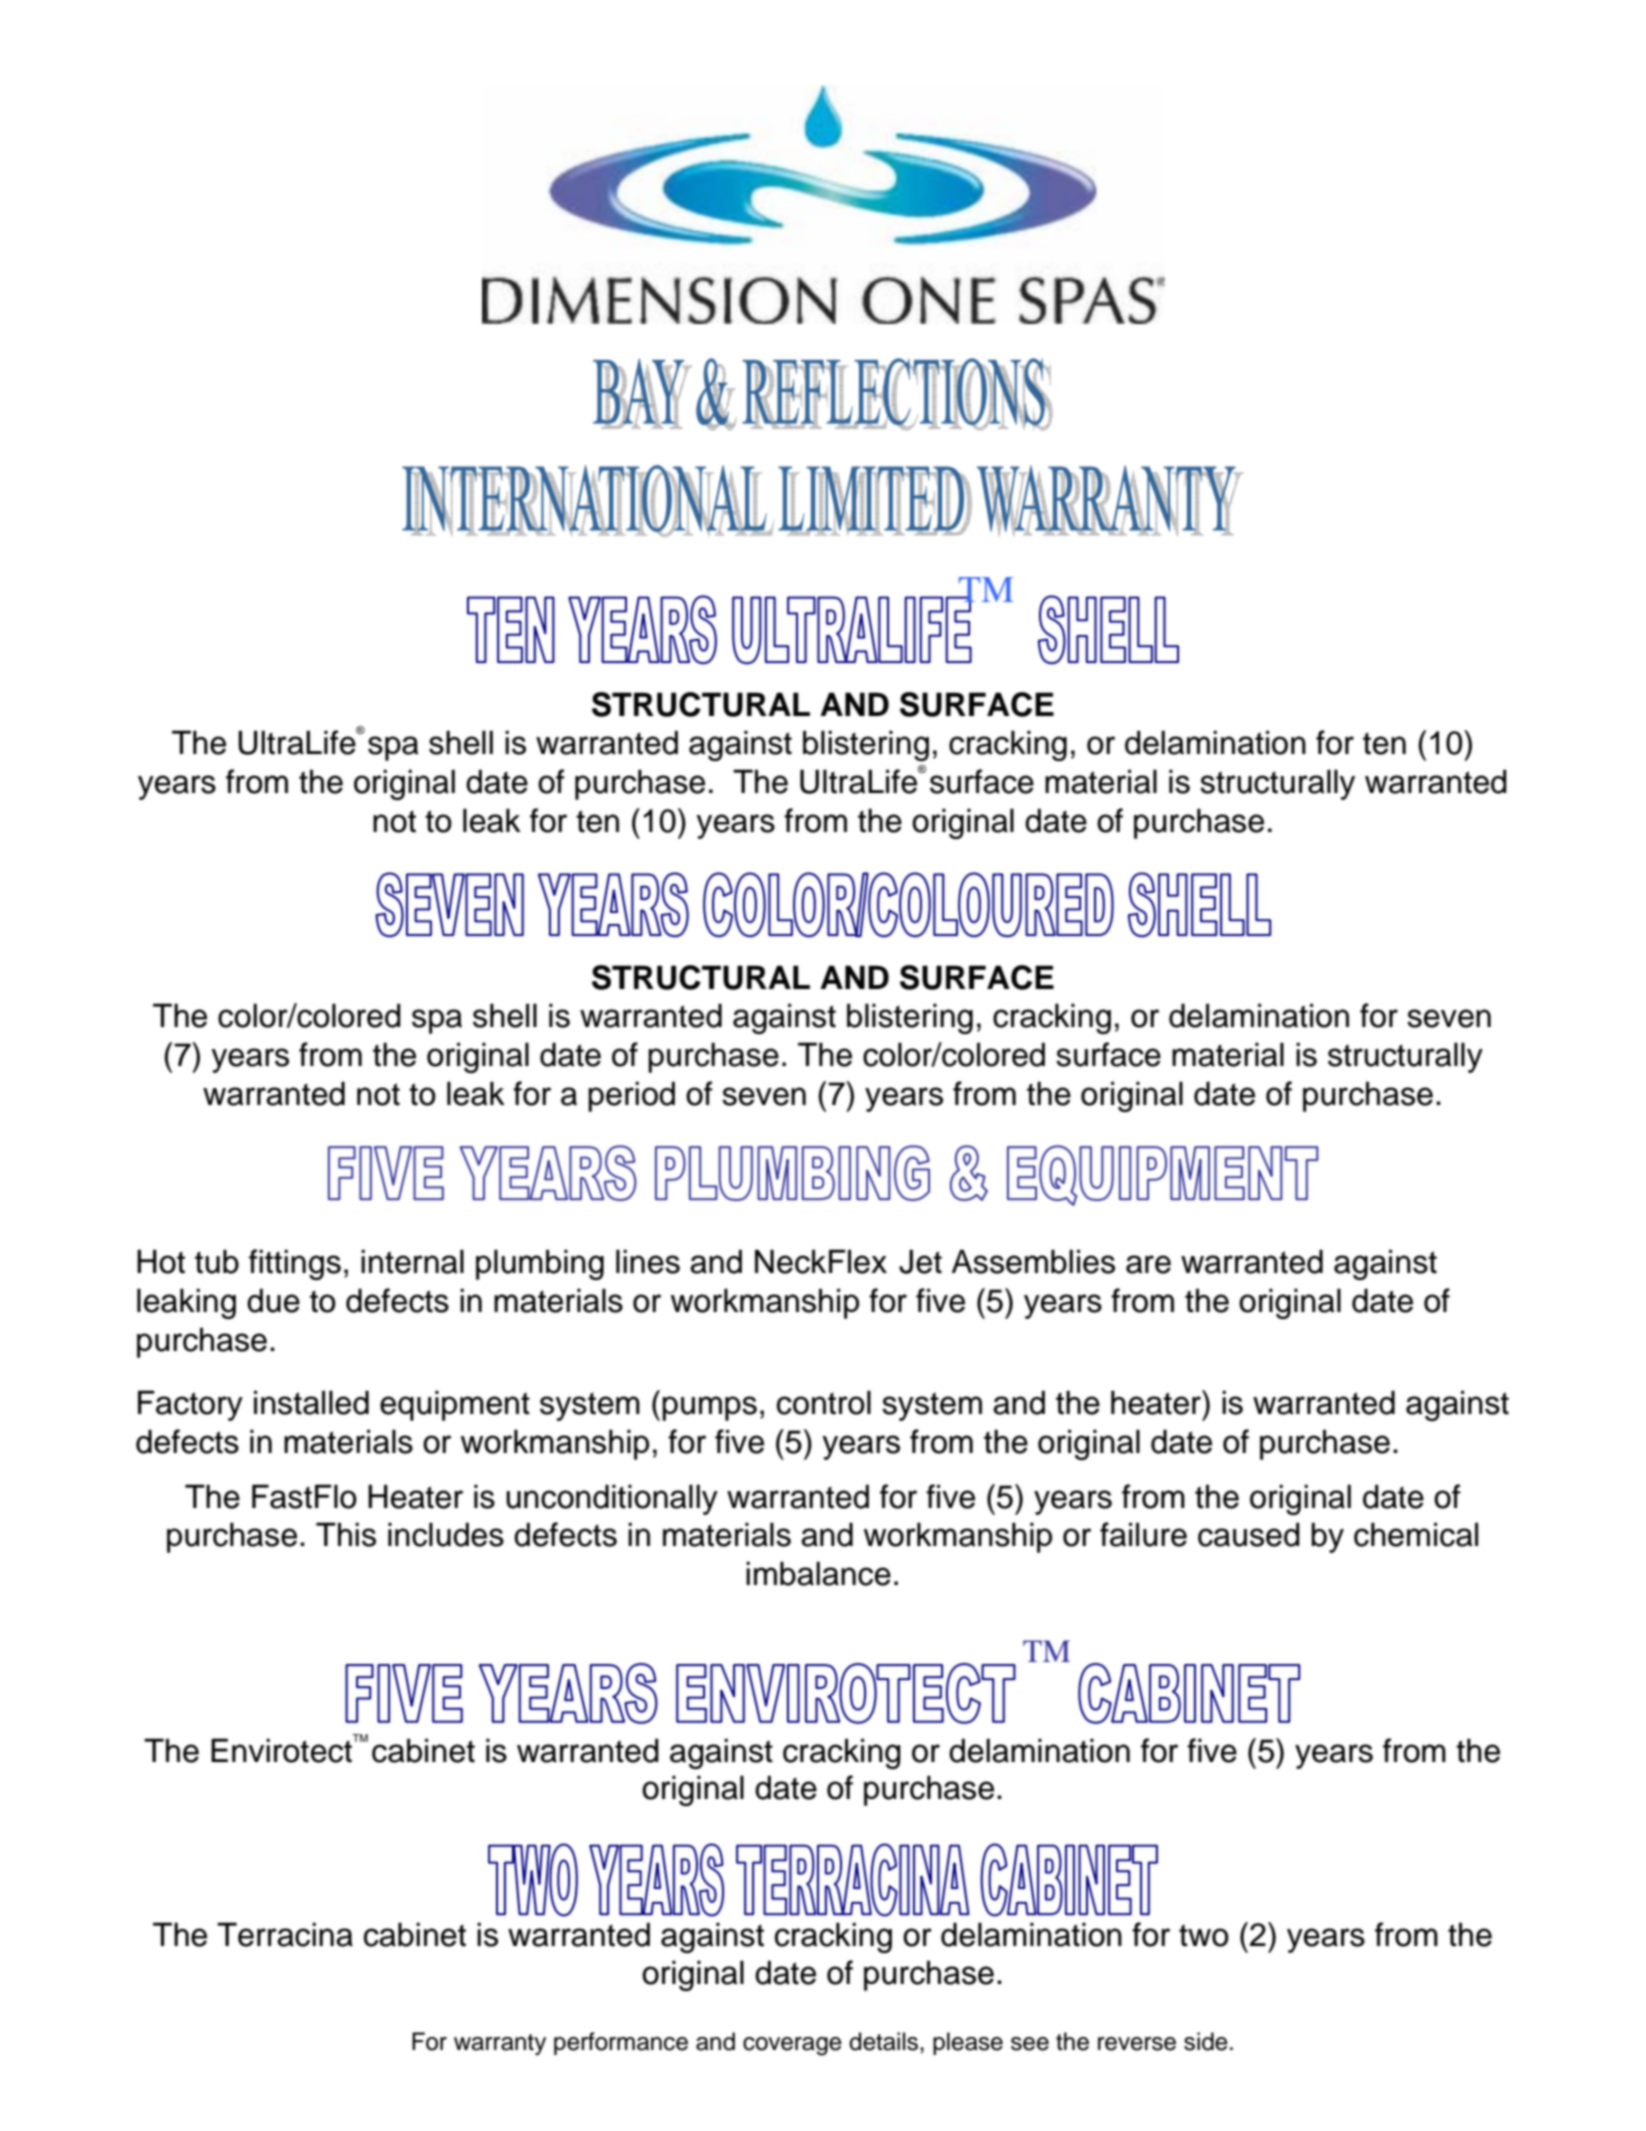 This screenshot has height=2131, width=1646. Describe the element at coordinates (818, 1573) in the screenshot. I see `imbalance` at that location.
